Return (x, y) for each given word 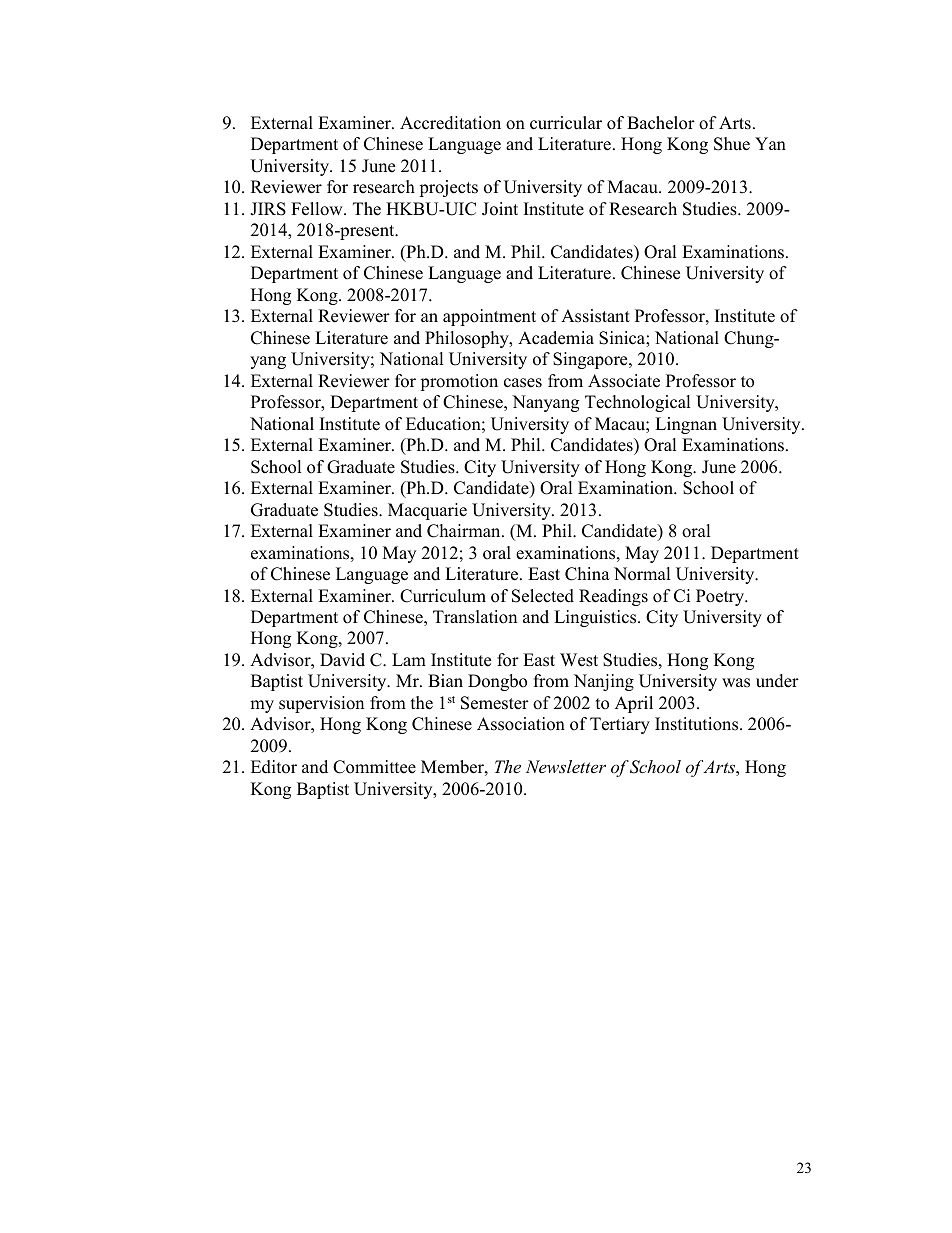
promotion (459, 382)
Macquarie (427, 511)
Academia (556, 338)
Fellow (318, 209)
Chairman (465, 531)
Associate (624, 381)
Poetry (721, 597)
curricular (566, 123)
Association (521, 724)
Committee (374, 767)
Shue (732, 144)
